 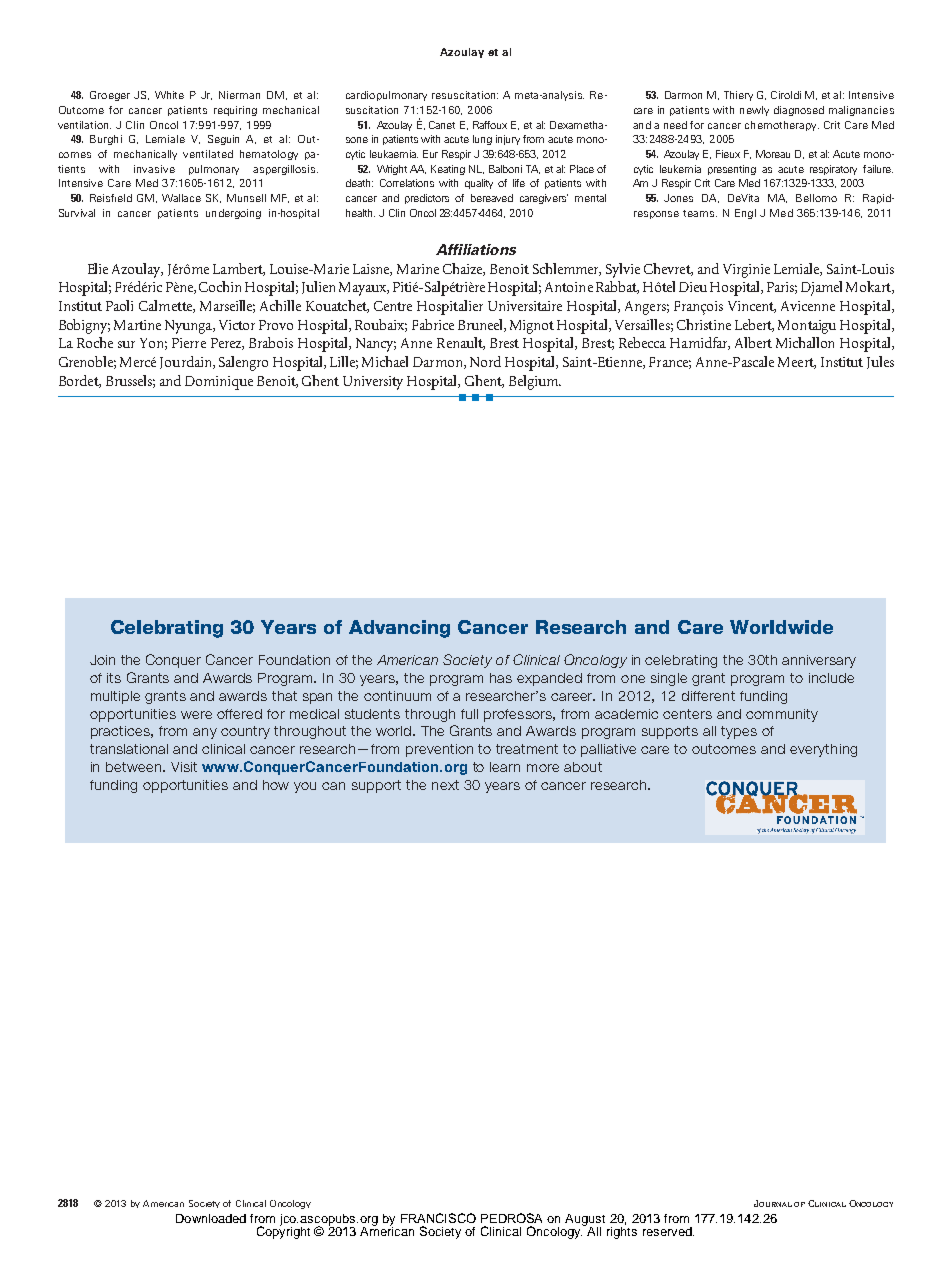 What do you see at coordinates (482, 140) in the document?
I see `lung` at bounding box center [482, 140].
